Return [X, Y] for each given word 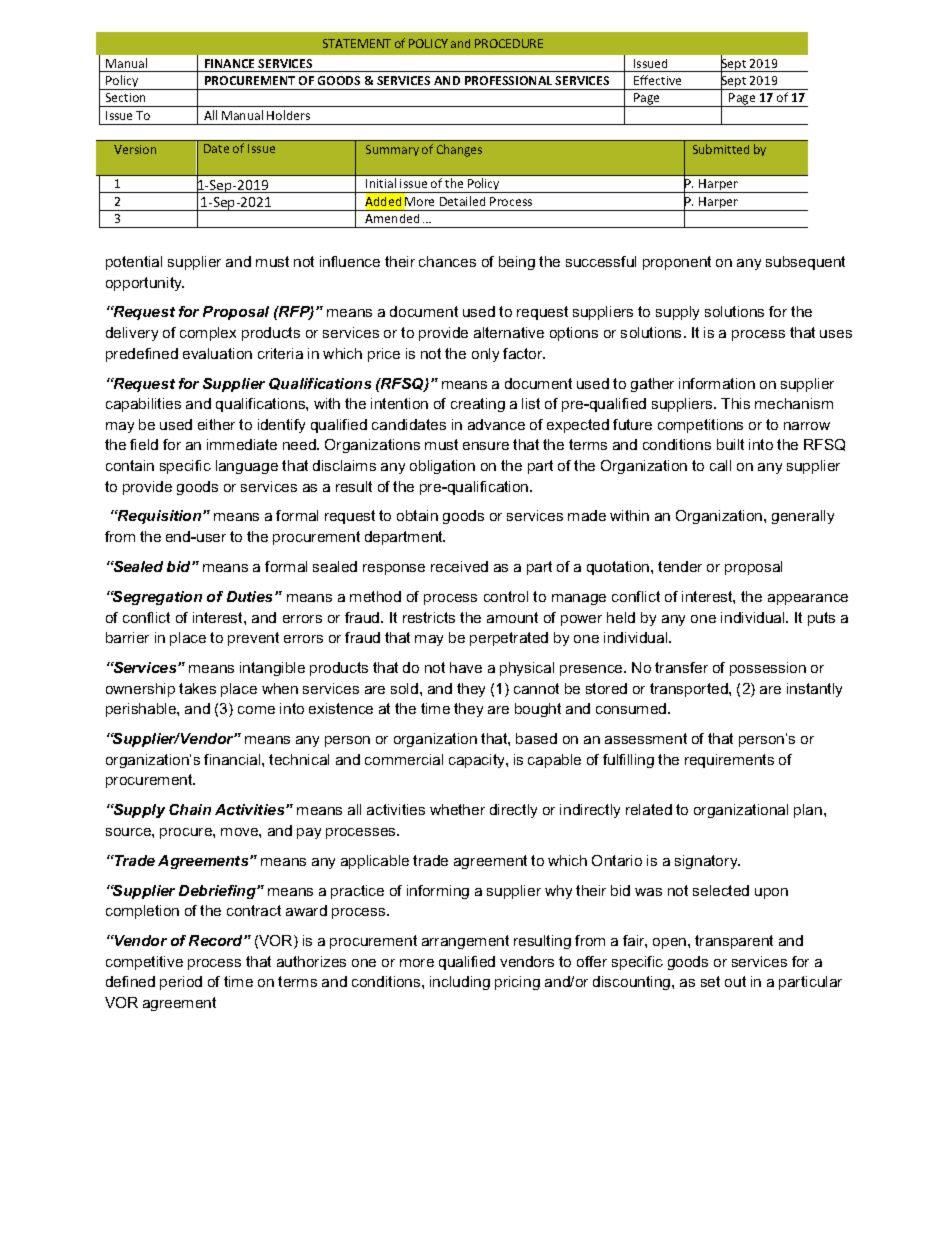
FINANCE [229, 63]
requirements [729, 761]
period [181, 983]
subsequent [805, 263]
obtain [417, 515]
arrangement [465, 942]
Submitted [721, 149]
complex [208, 334]
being [517, 263]
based [536, 738]
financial [233, 759]
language [247, 467]
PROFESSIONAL [508, 80]
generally [803, 517]
